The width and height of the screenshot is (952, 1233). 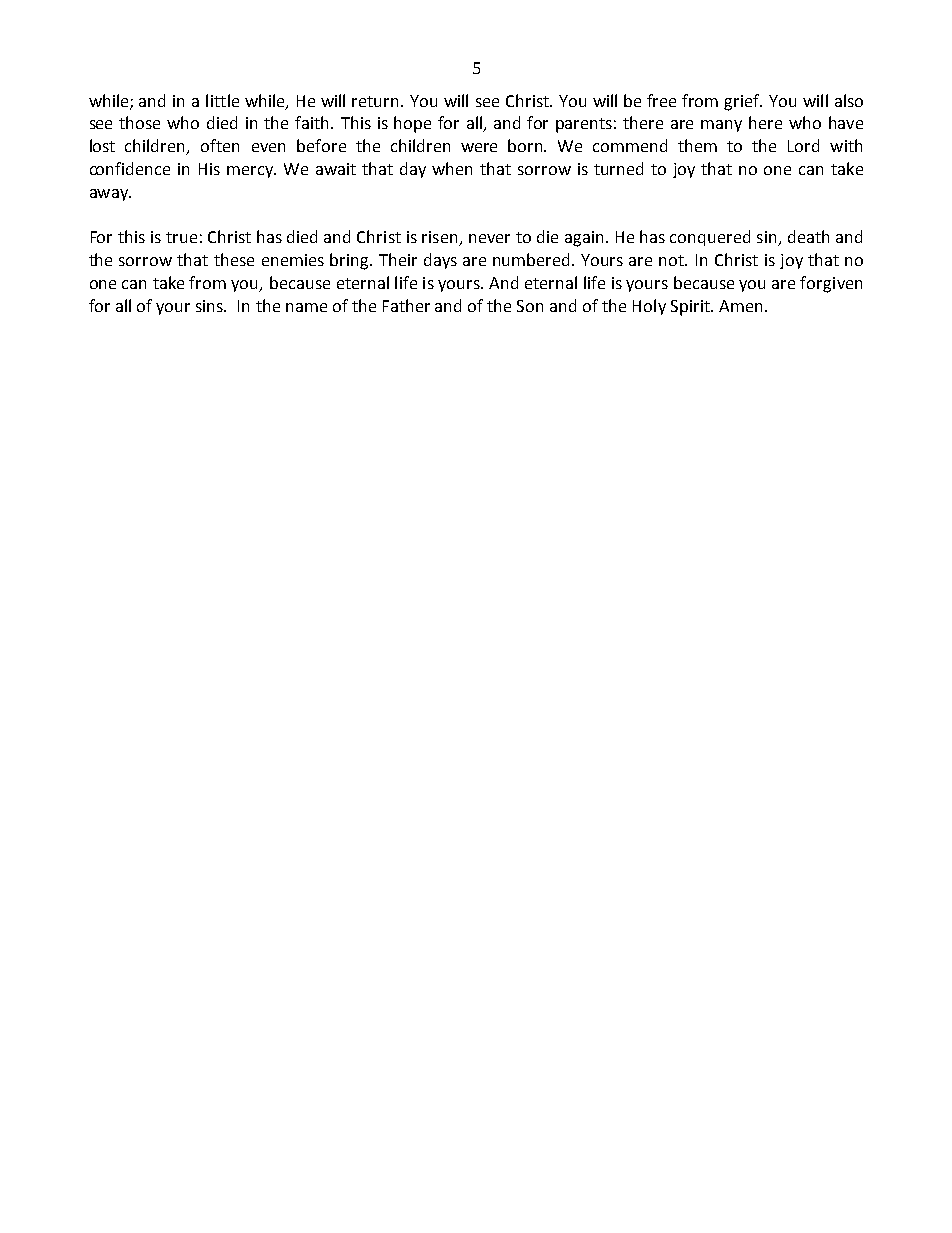 What do you see at coordinates (489, 238) in the screenshot?
I see `never` at bounding box center [489, 238].
